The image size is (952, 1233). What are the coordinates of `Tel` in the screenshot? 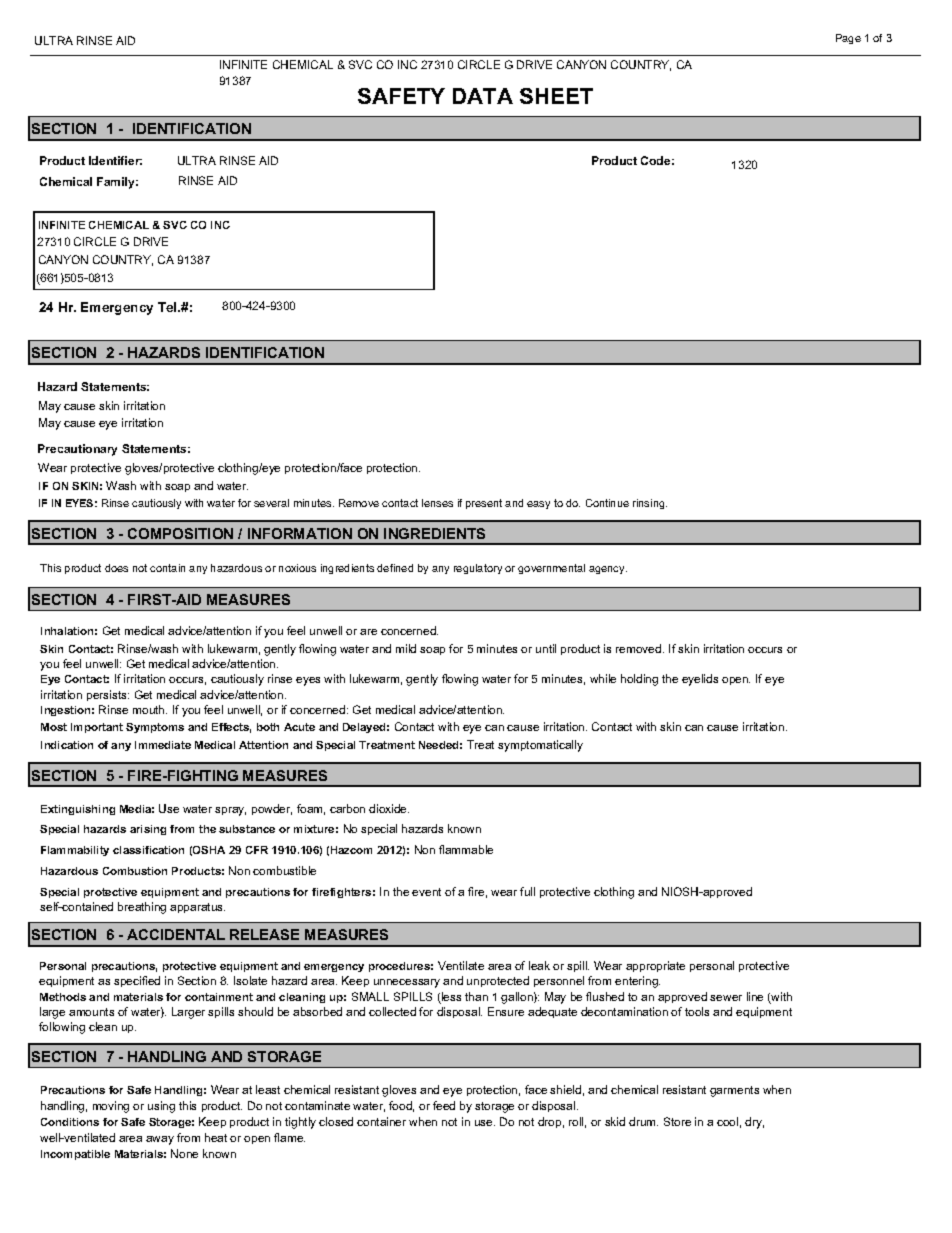 It's located at (168, 307).
